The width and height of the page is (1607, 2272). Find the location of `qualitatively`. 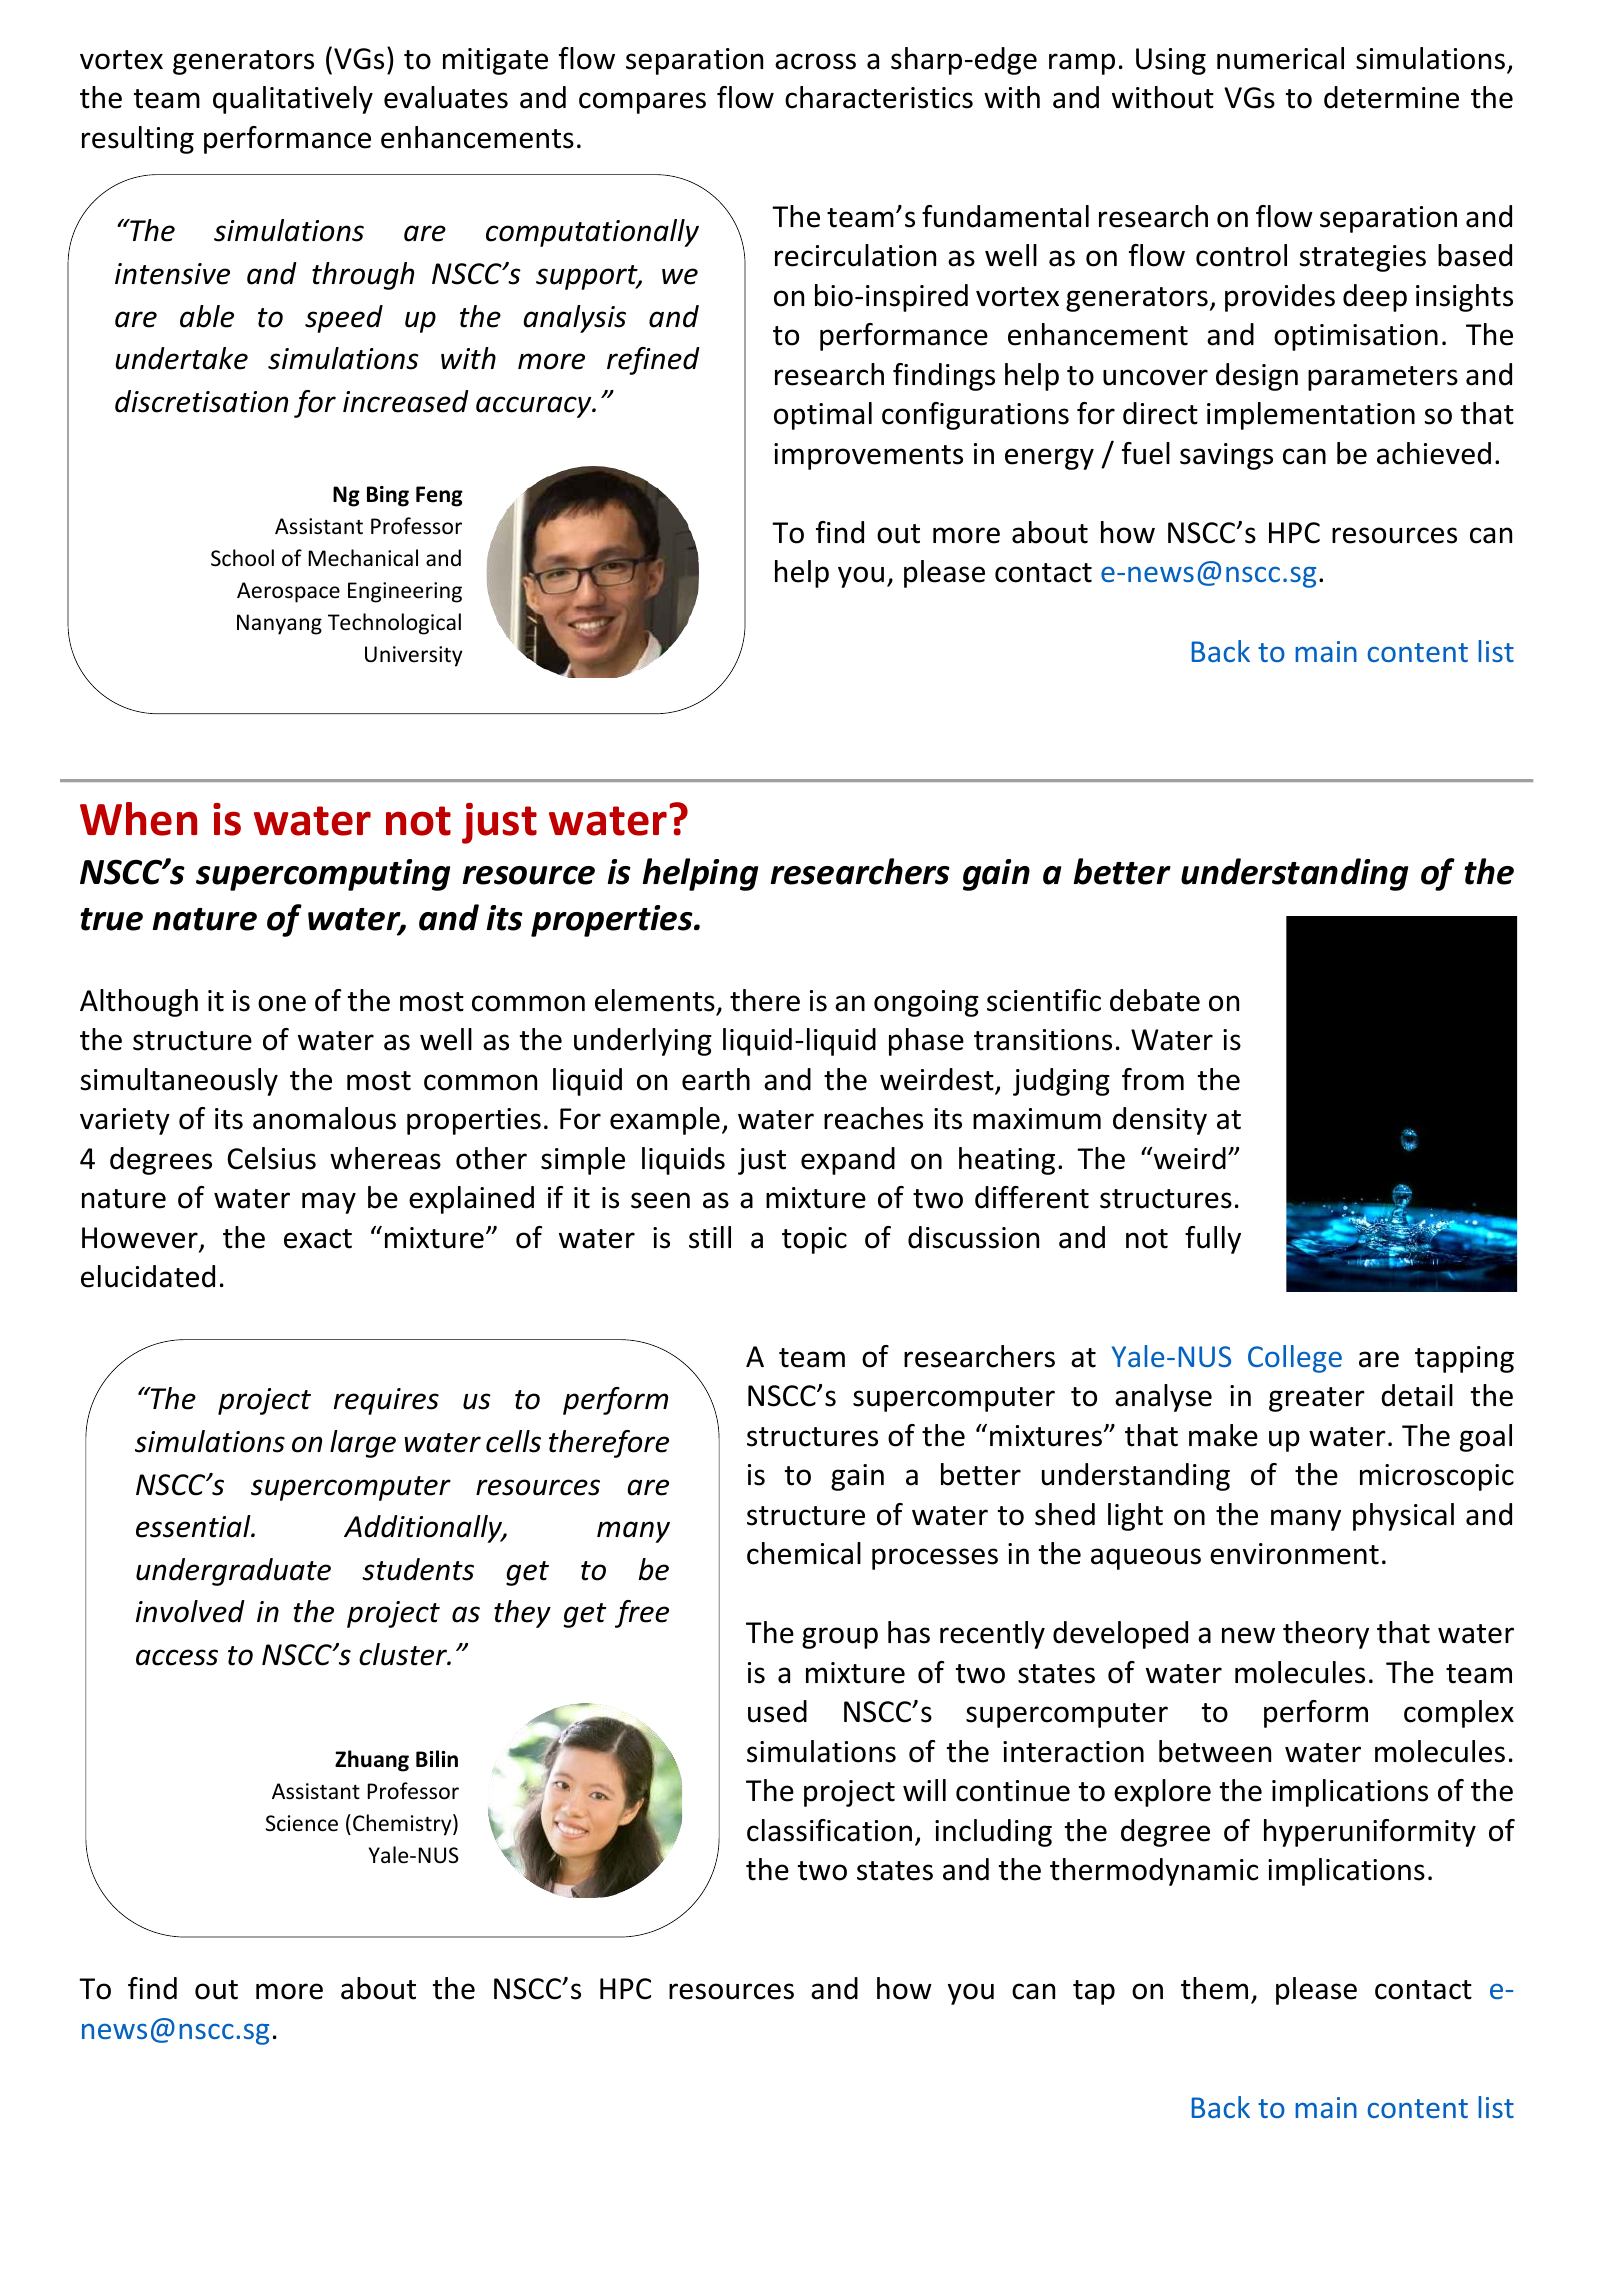

qualitatively is located at coordinates (293, 100).
